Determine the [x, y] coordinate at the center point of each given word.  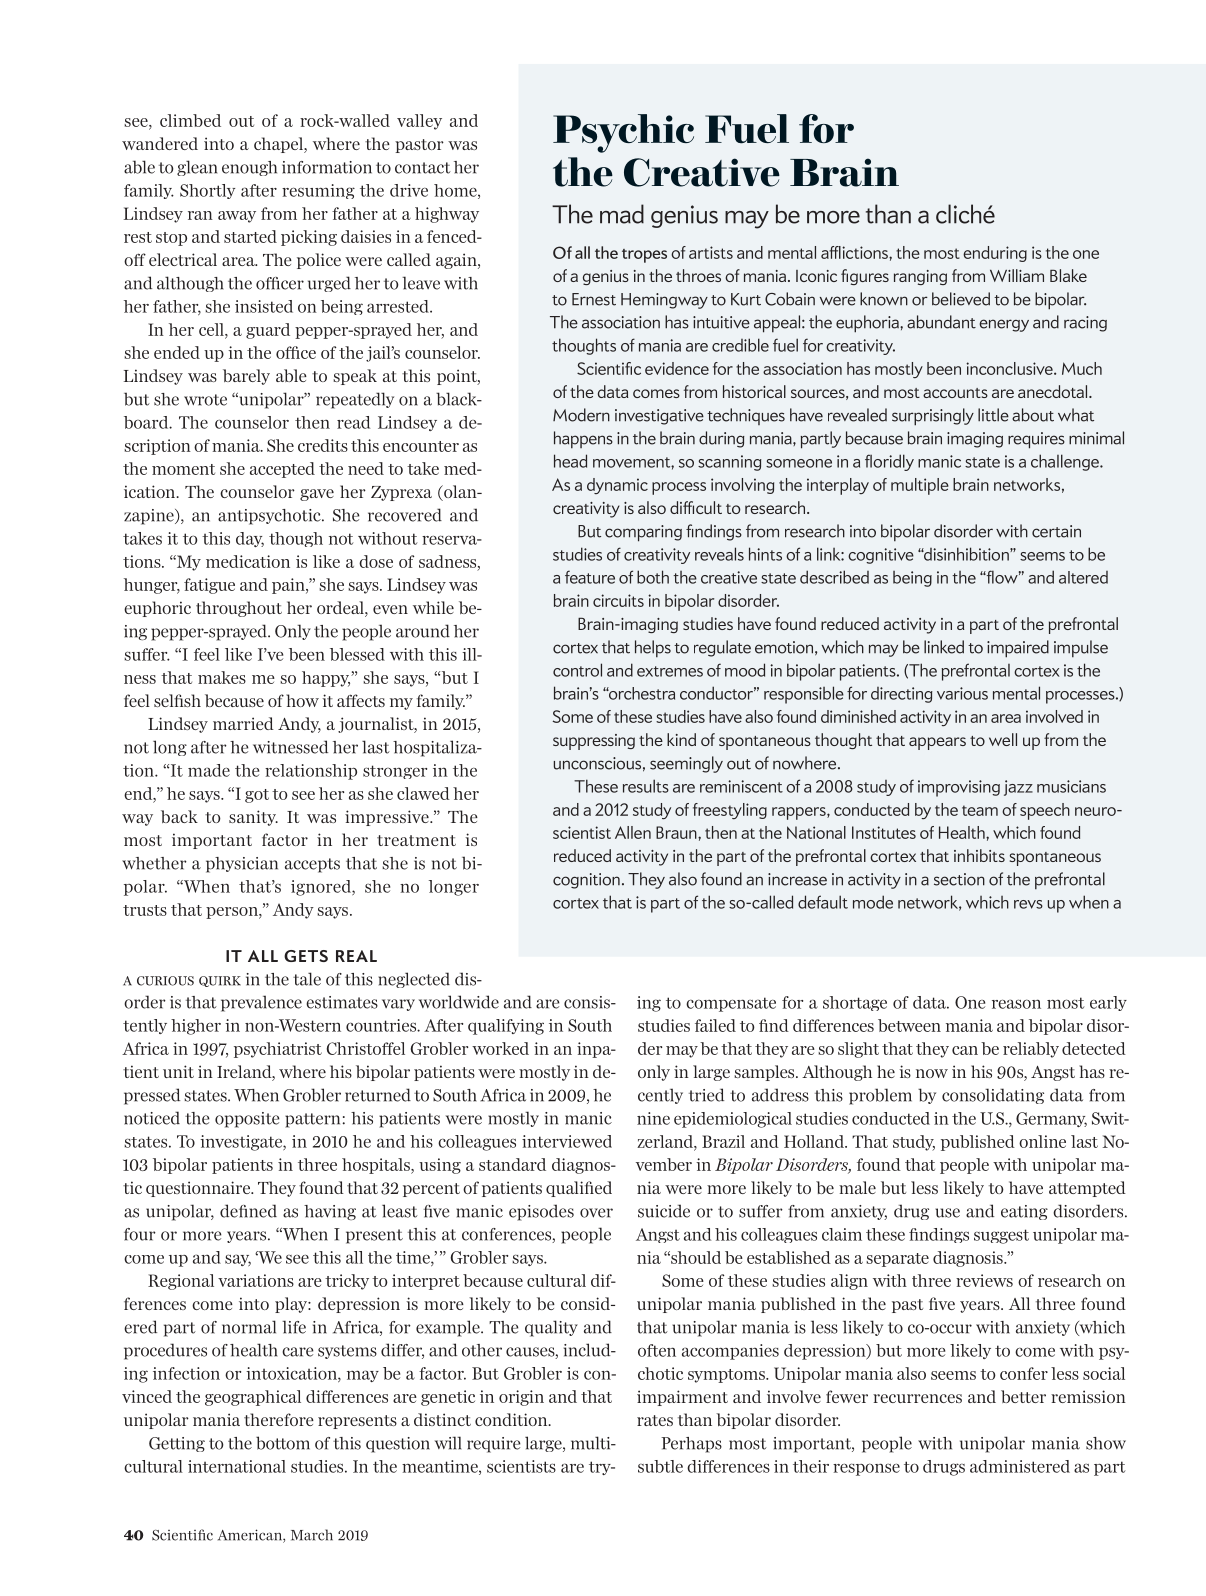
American [251, 1536]
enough [249, 168]
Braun [677, 832]
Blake [1068, 275]
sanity [253, 818]
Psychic [623, 133]
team [980, 810]
